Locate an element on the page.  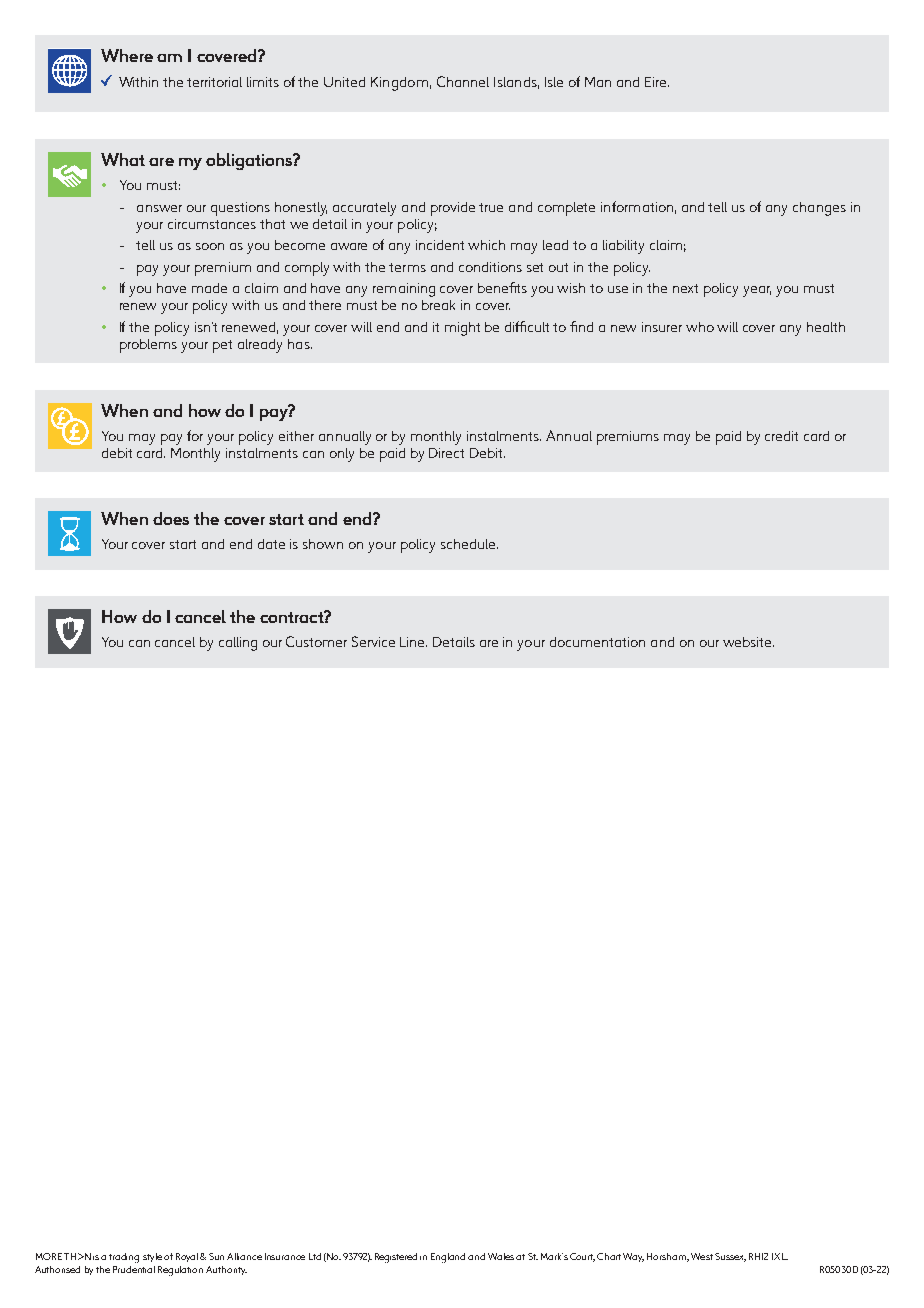
England is located at coordinates (448, 1258).
